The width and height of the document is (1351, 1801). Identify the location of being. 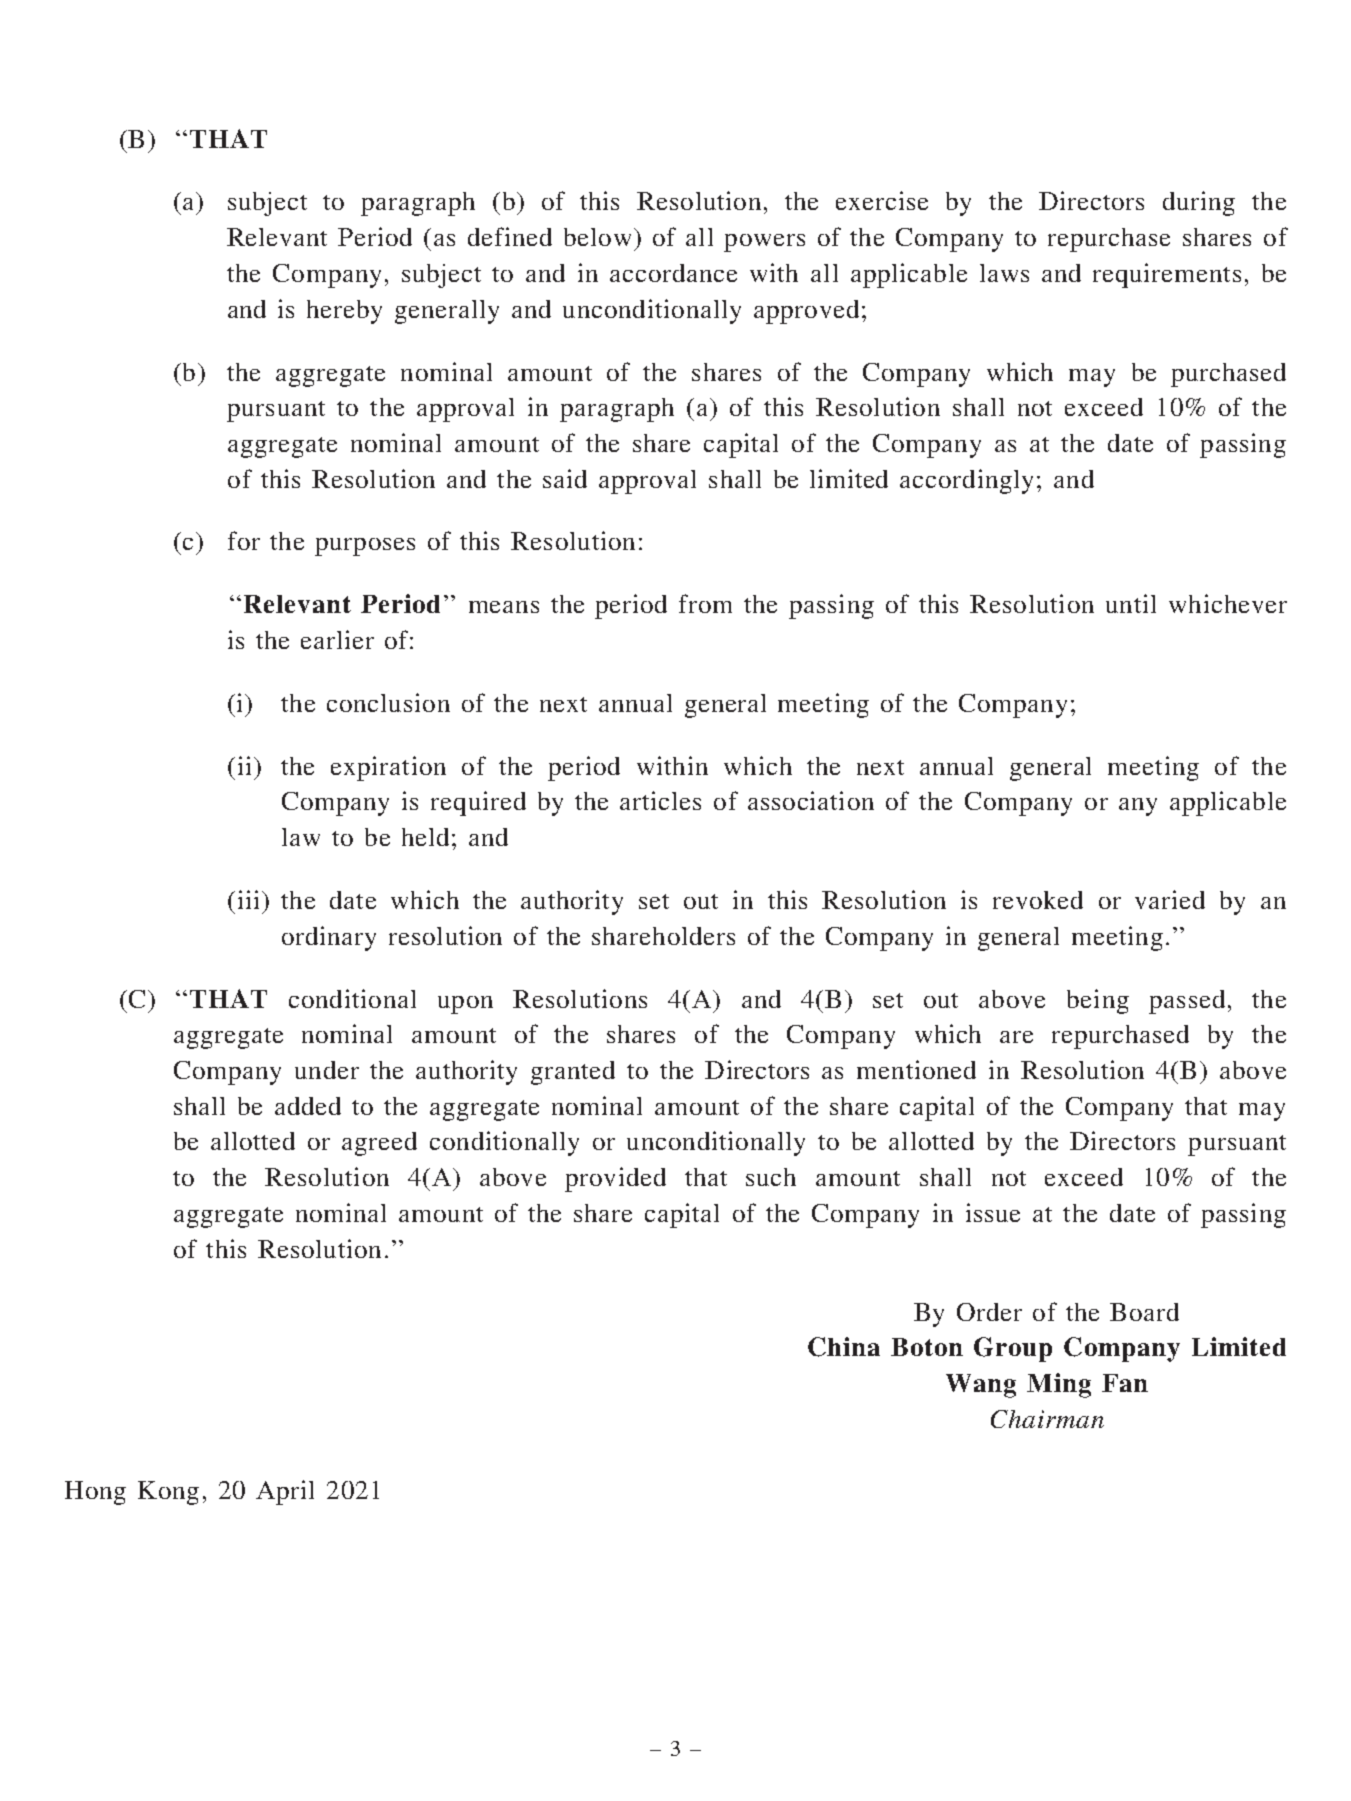
(1098, 1001).
